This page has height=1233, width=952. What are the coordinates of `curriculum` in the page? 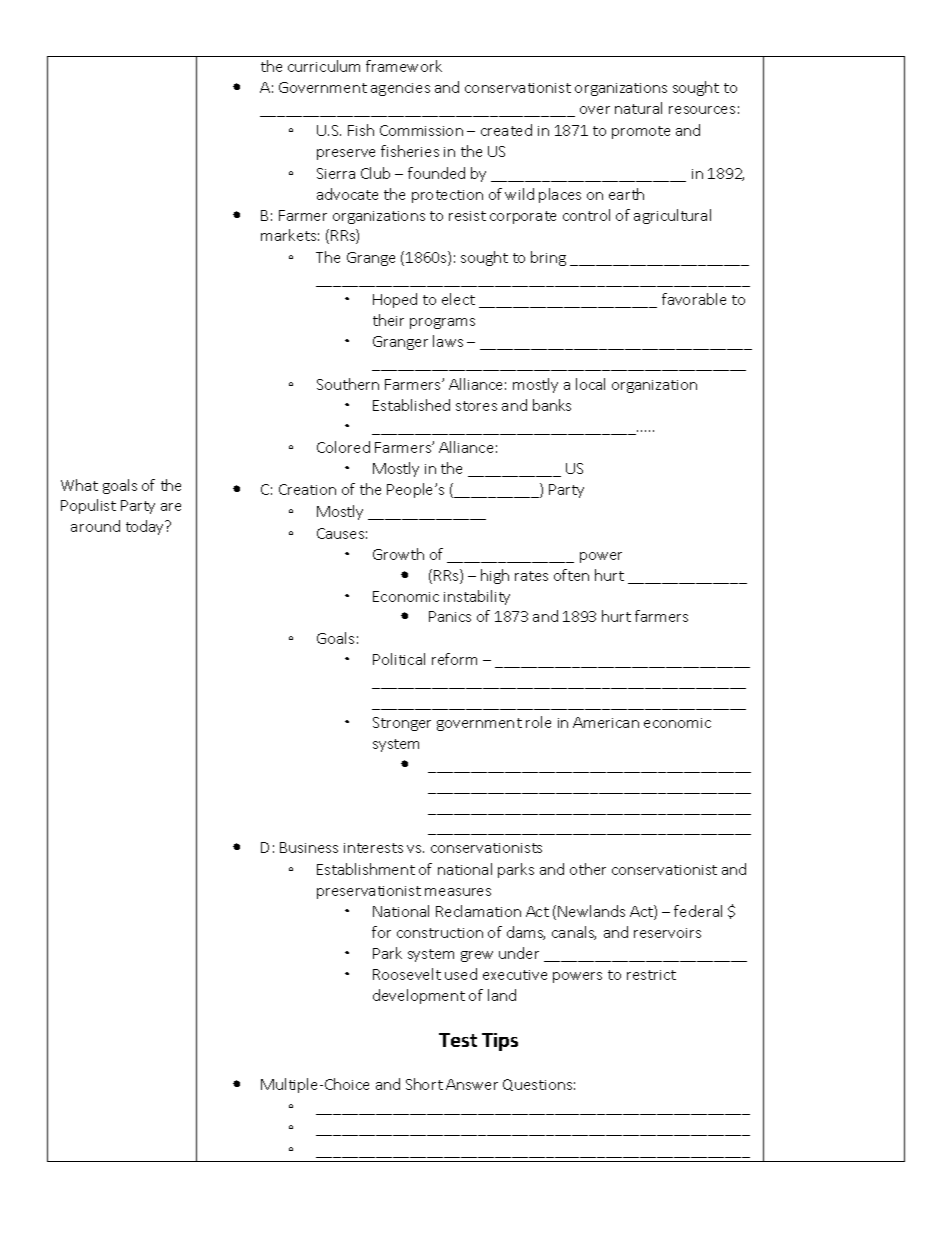 It's located at (324, 66).
